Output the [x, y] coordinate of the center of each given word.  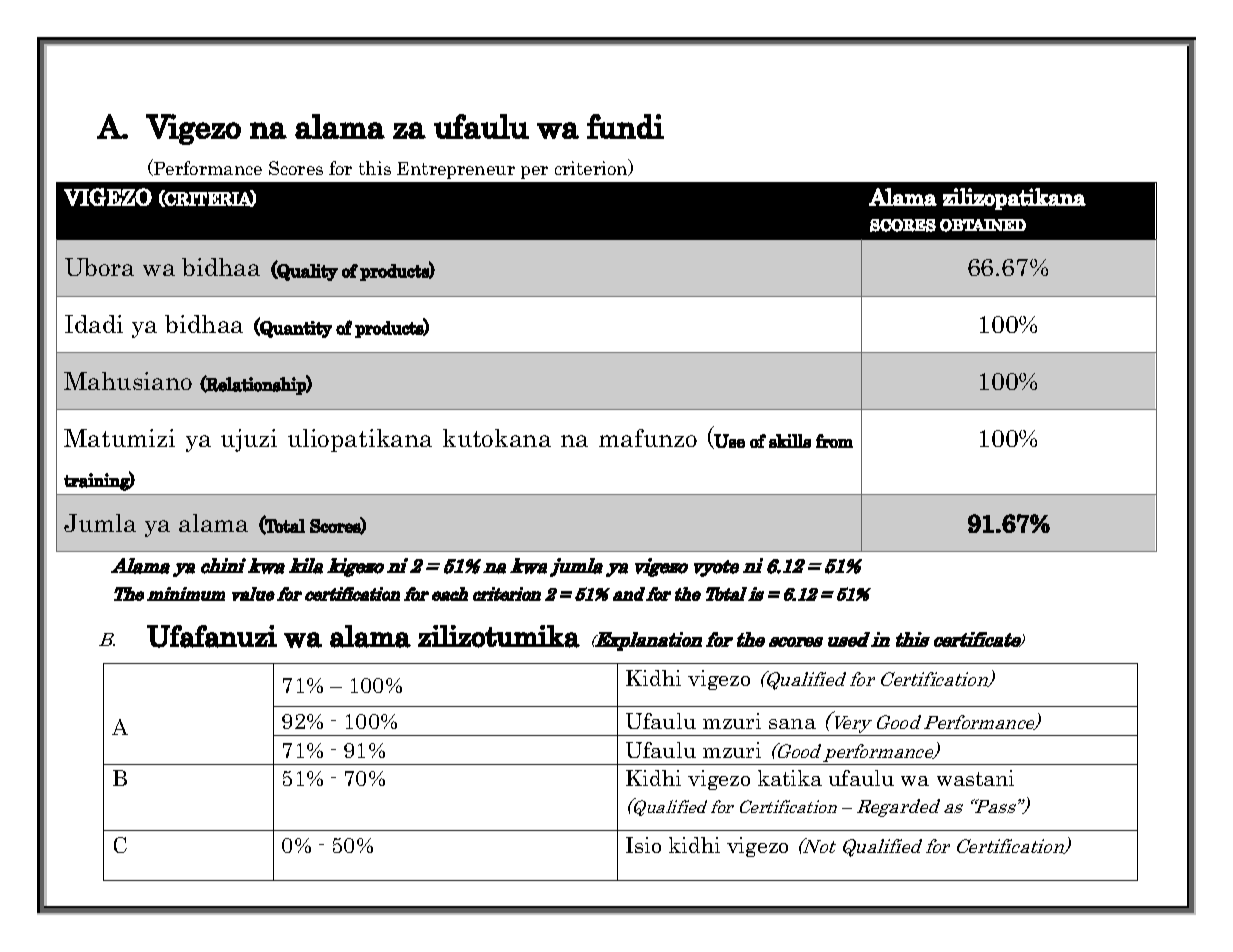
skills [790, 441]
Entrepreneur [456, 170]
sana [792, 724]
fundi [625, 126]
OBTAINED [983, 225]
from [834, 441]
